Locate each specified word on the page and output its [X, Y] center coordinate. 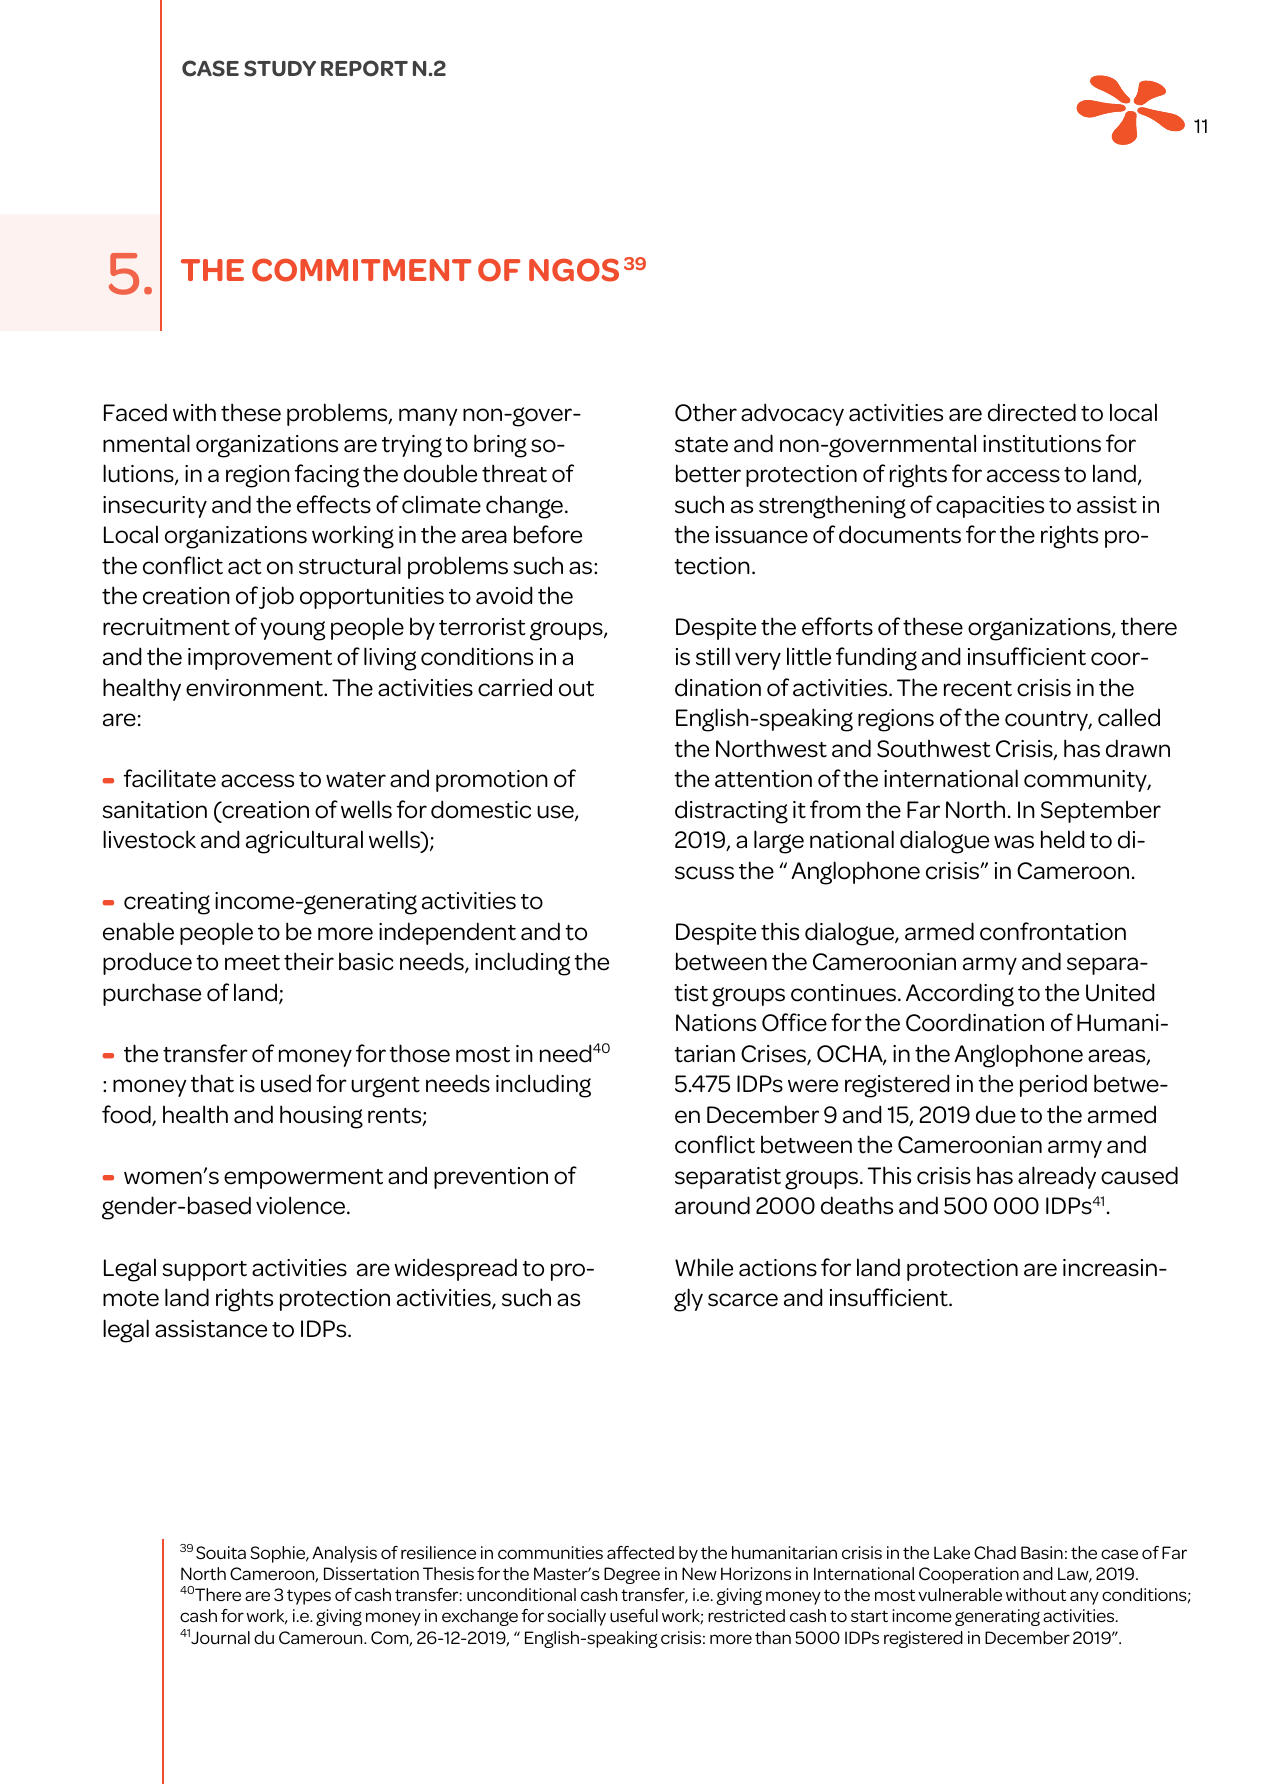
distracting [731, 812]
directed [1032, 412]
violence [302, 1205]
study [280, 68]
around [712, 1205]
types [309, 1597]
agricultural [304, 842]
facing [326, 476]
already [1057, 1177]
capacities [990, 507]
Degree [632, 1575]
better [708, 473]
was [1014, 842]
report [364, 68]
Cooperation [969, 1575]
